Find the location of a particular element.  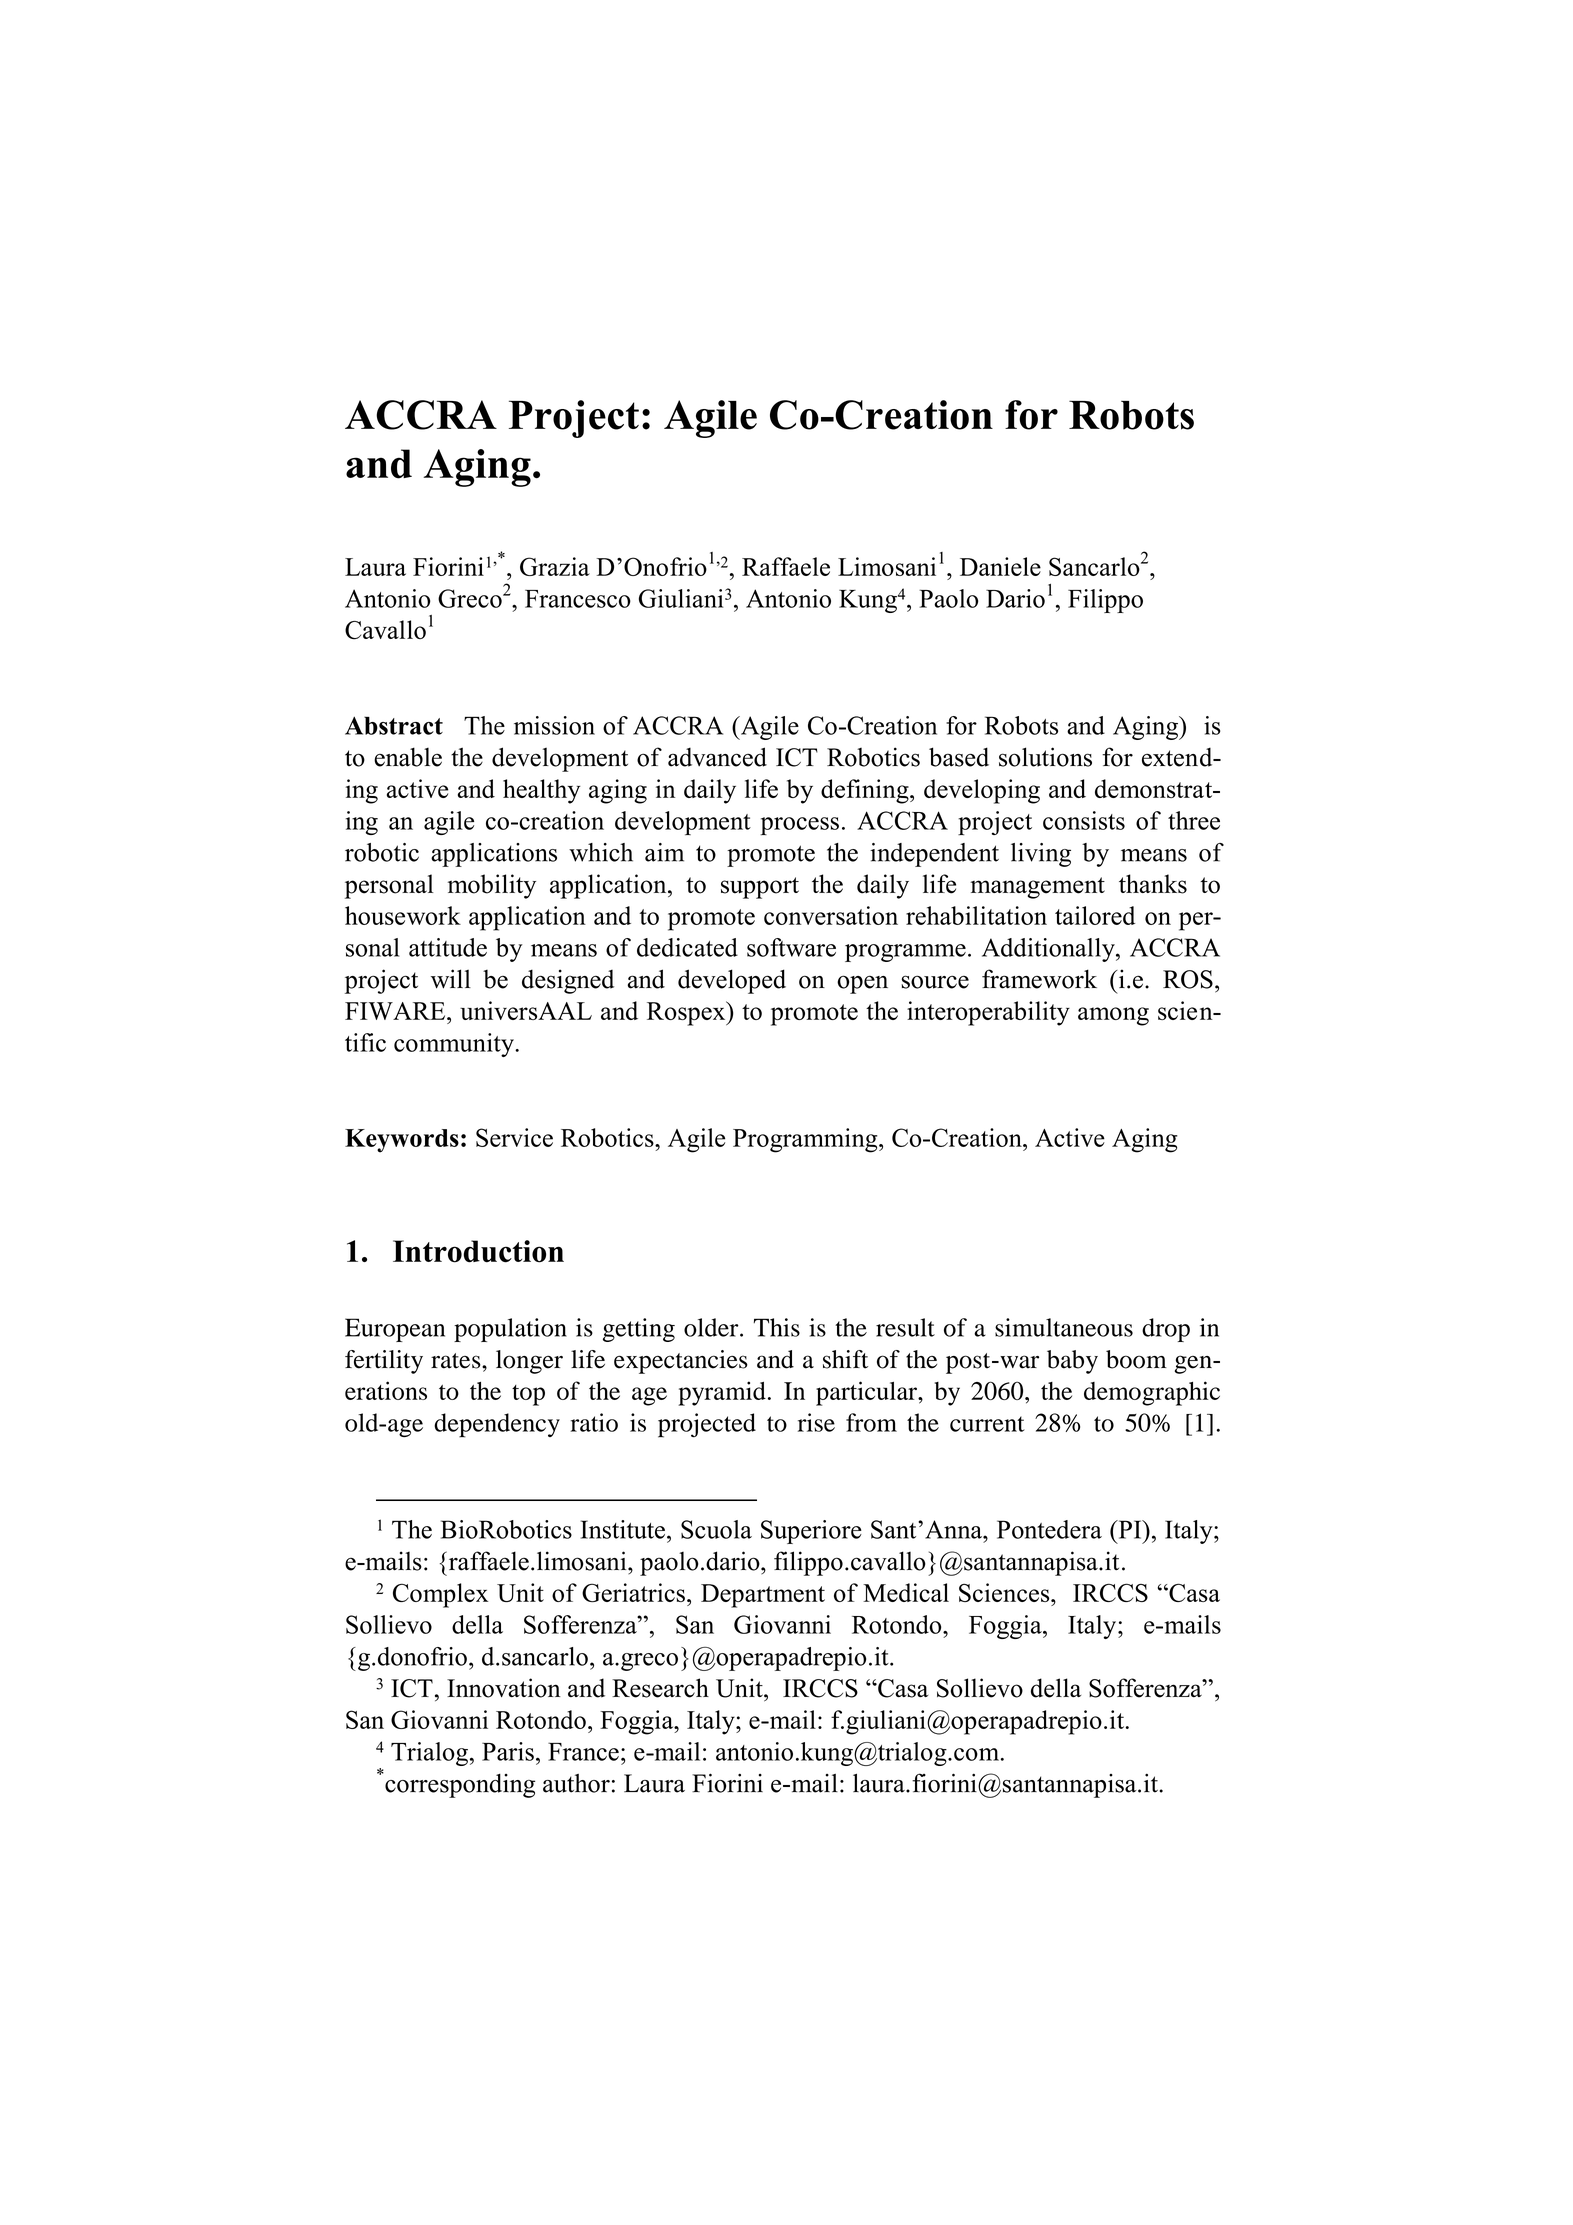

advanced is located at coordinates (717, 757).
